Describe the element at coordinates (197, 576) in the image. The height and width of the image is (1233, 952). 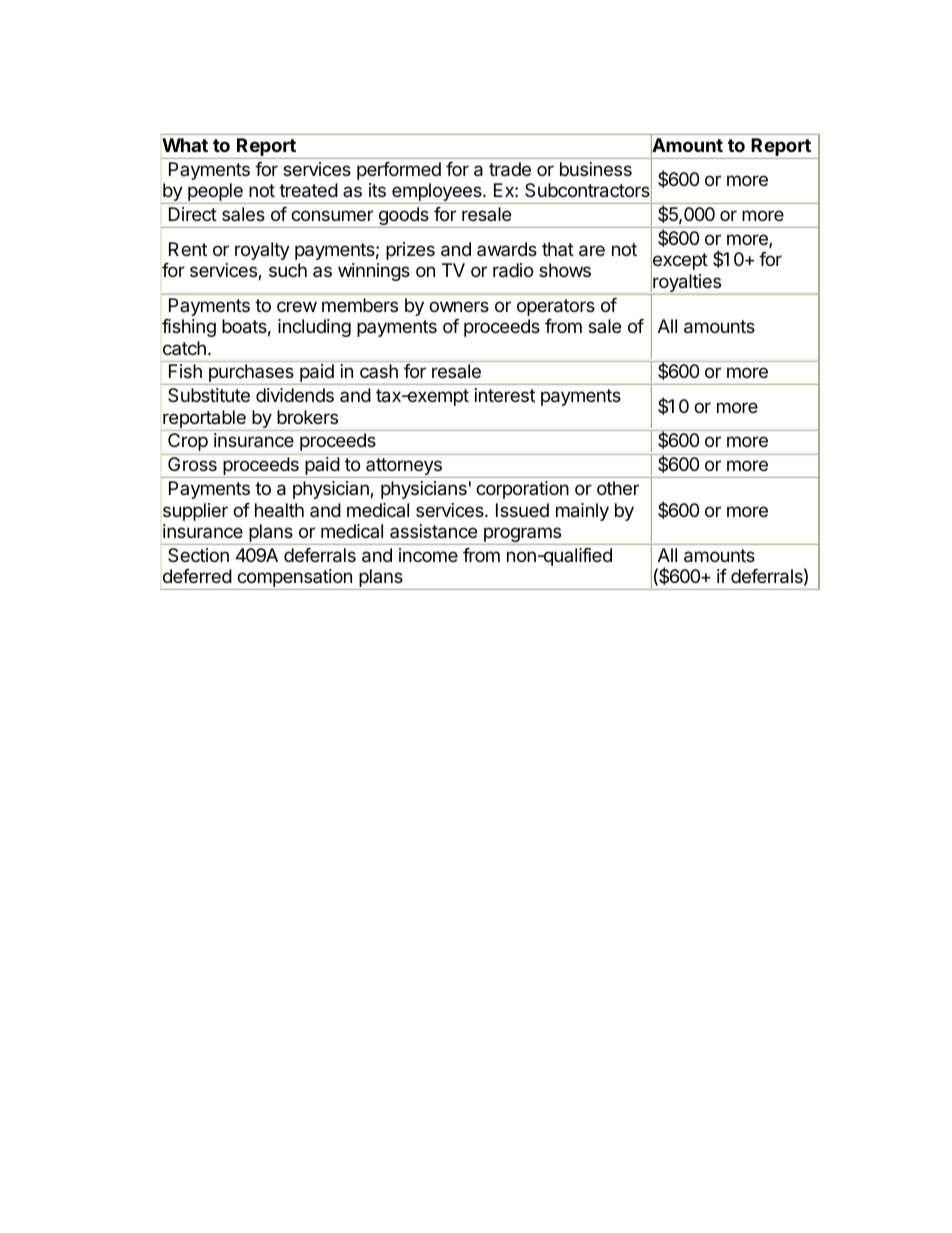
I see `deferred` at that location.
